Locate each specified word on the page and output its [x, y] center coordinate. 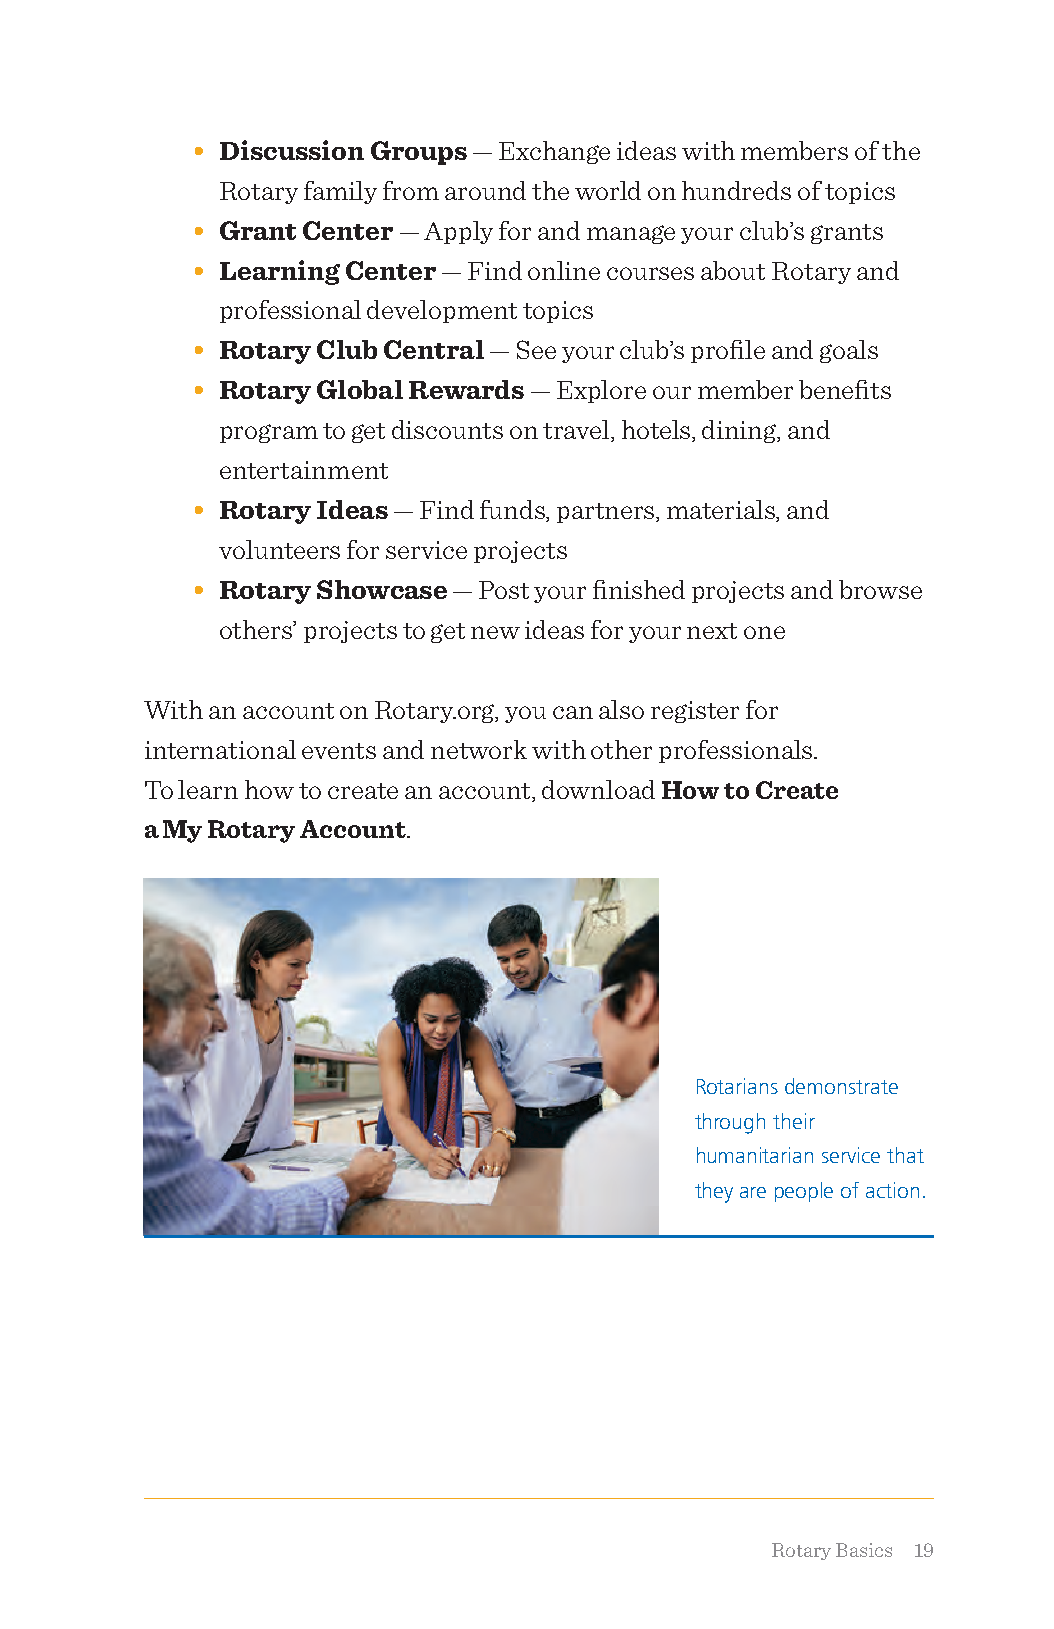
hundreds [736, 190]
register [695, 712]
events [339, 751]
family [340, 192]
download [598, 789]
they [714, 1192]
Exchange [554, 152]
